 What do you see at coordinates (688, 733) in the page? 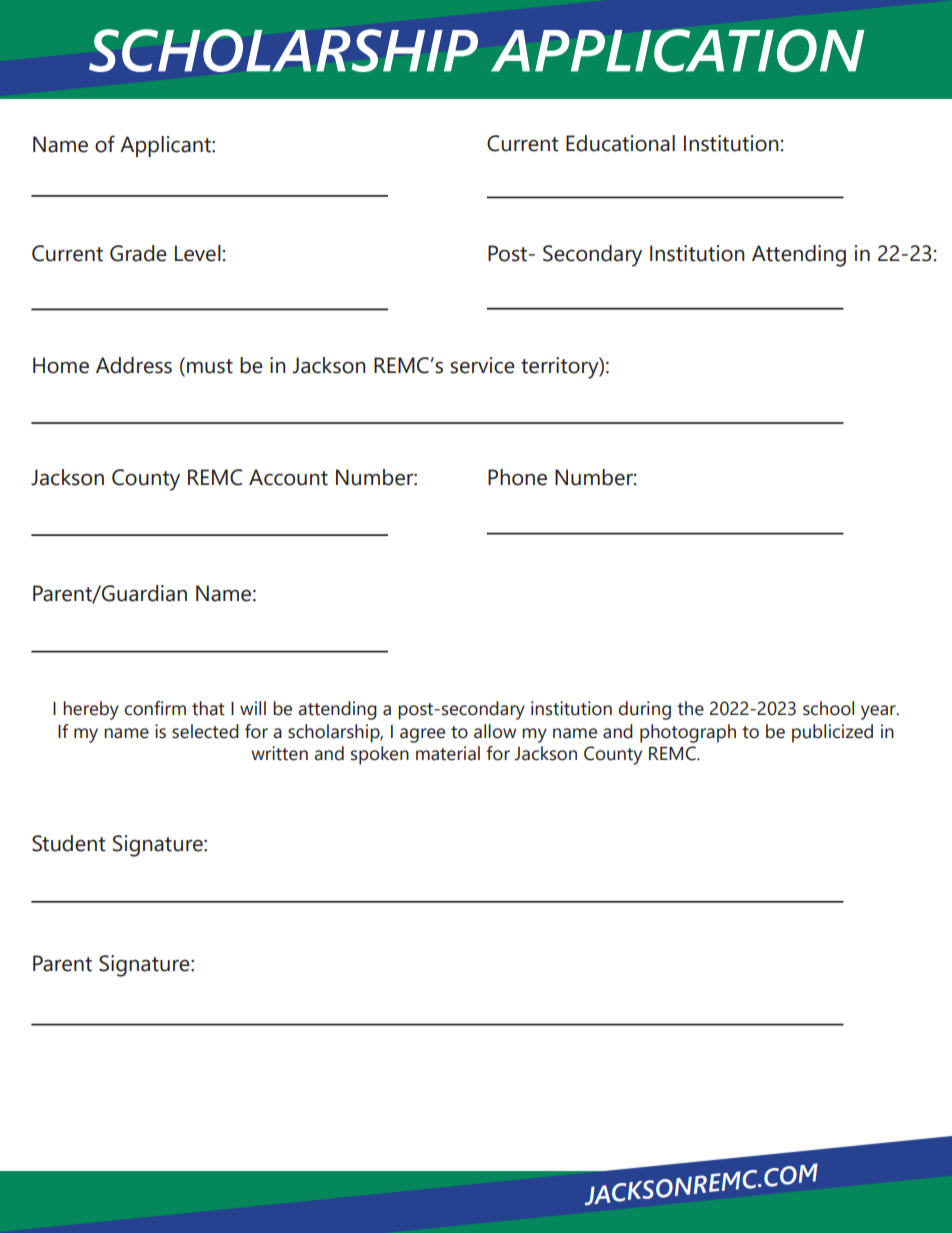
I see `photograph` at bounding box center [688, 733].
